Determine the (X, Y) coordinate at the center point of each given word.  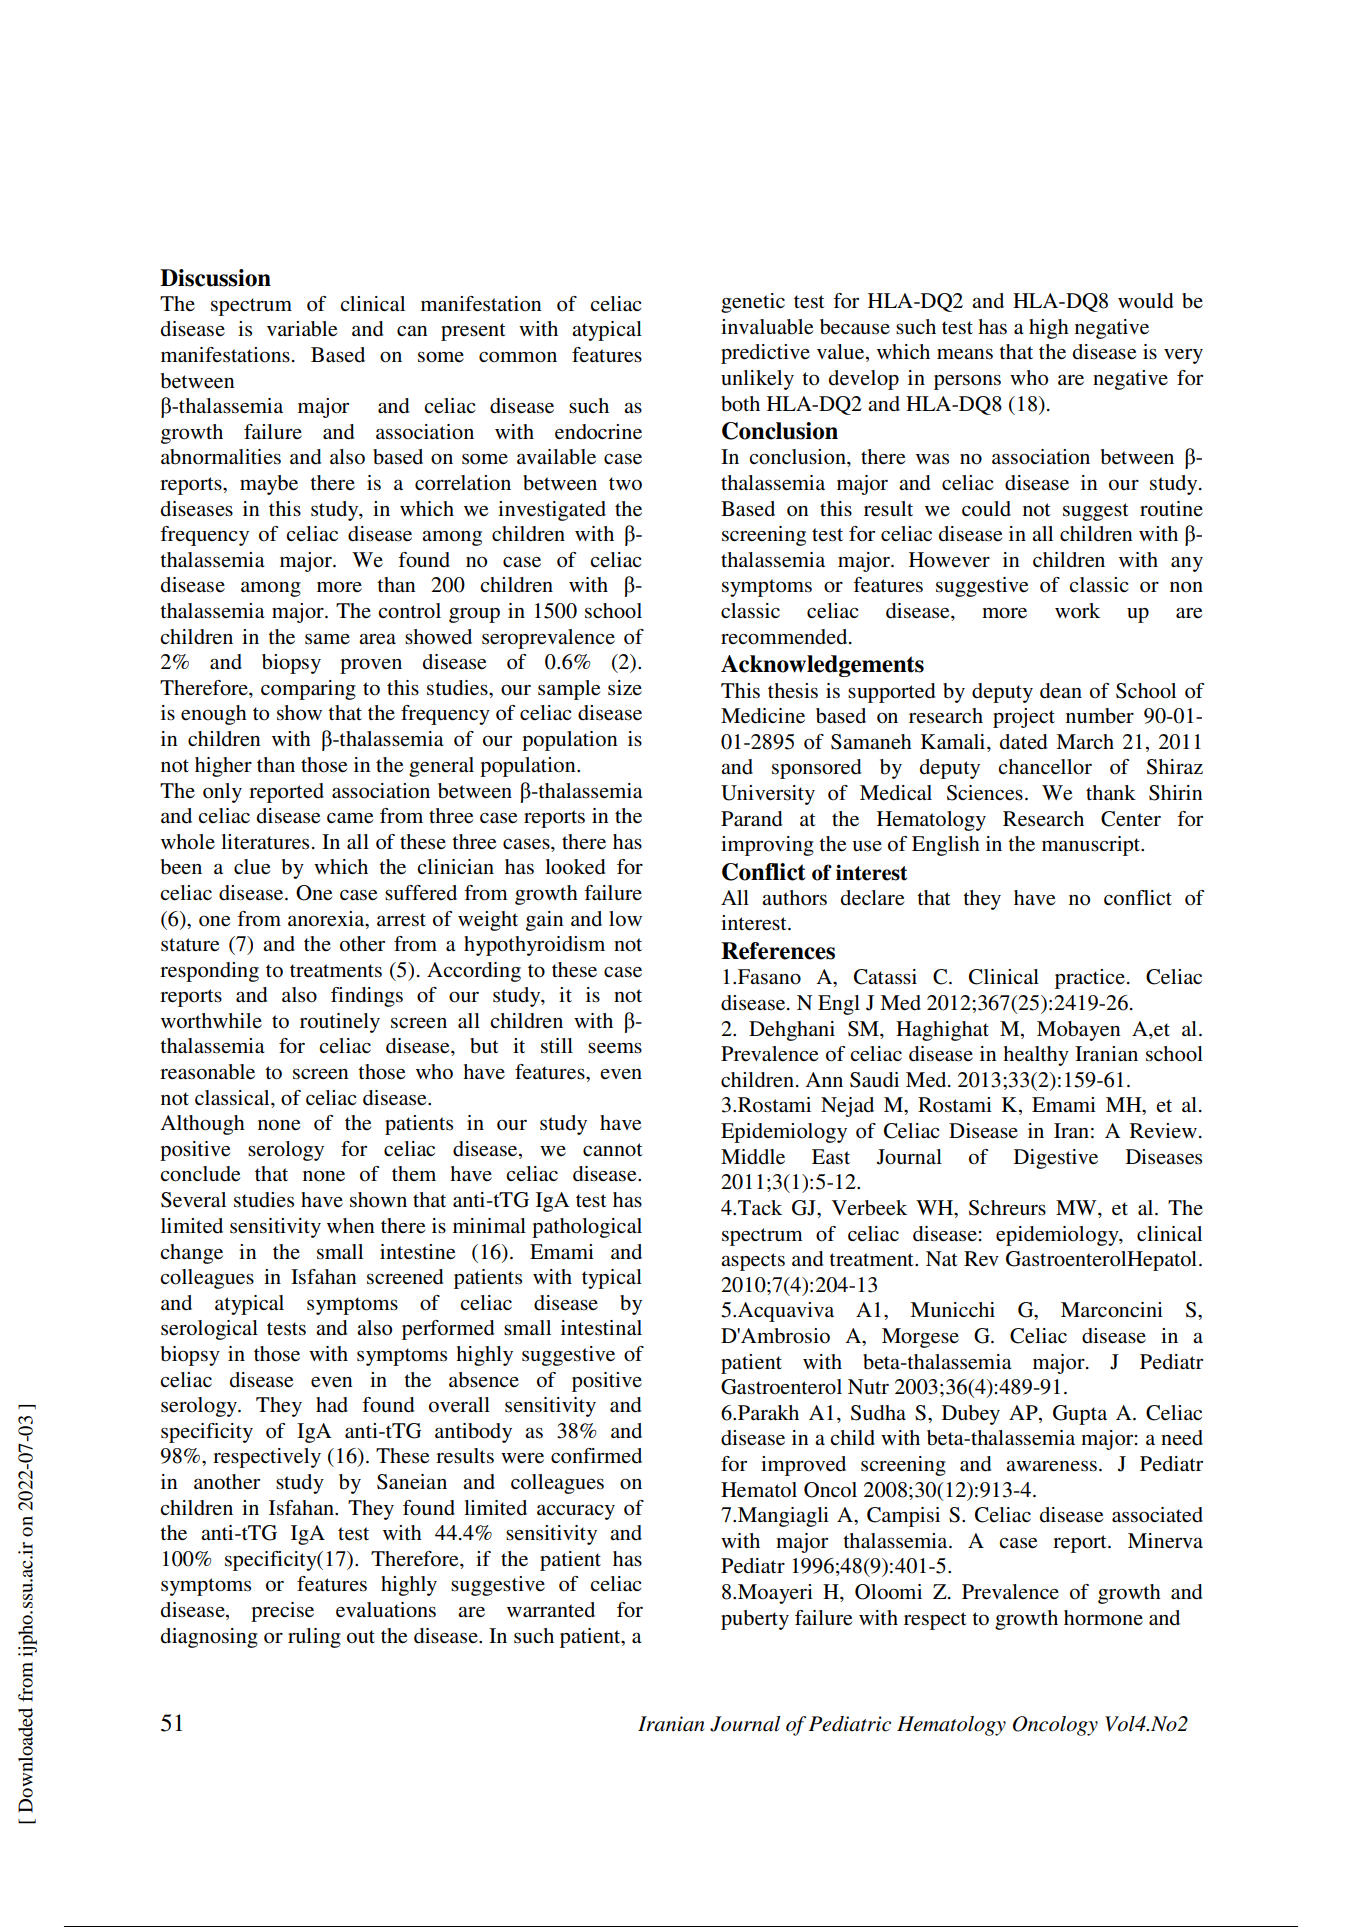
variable (302, 329)
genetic (753, 303)
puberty (755, 1620)
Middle (753, 1157)
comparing (308, 690)
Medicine (763, 716)
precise (282, 1612)
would (1145, 301)
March (1085, 741)
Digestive (1056, 1159)
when (351, 1226)
